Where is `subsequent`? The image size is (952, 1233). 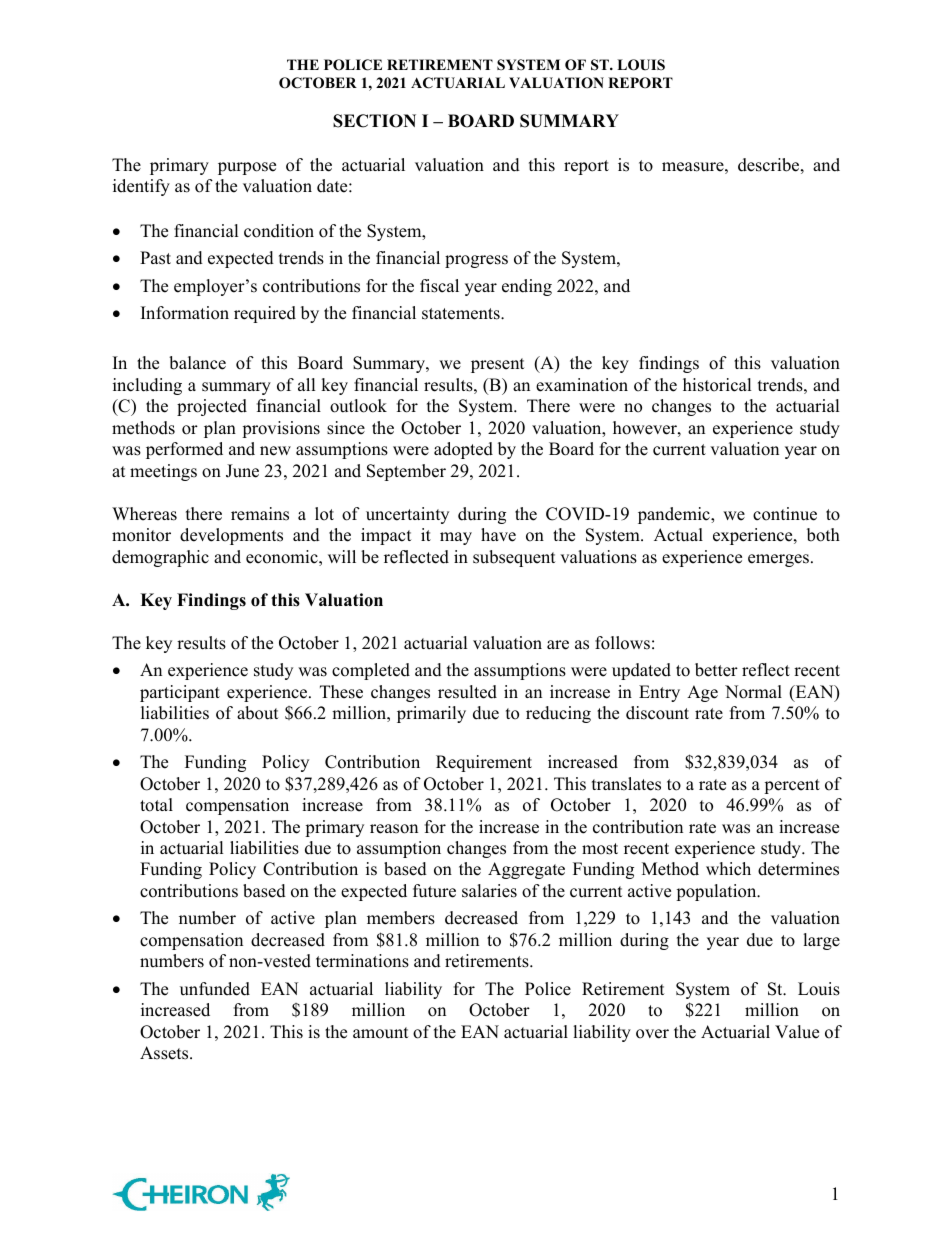 subsequent is located at coordinates (514, 558).
